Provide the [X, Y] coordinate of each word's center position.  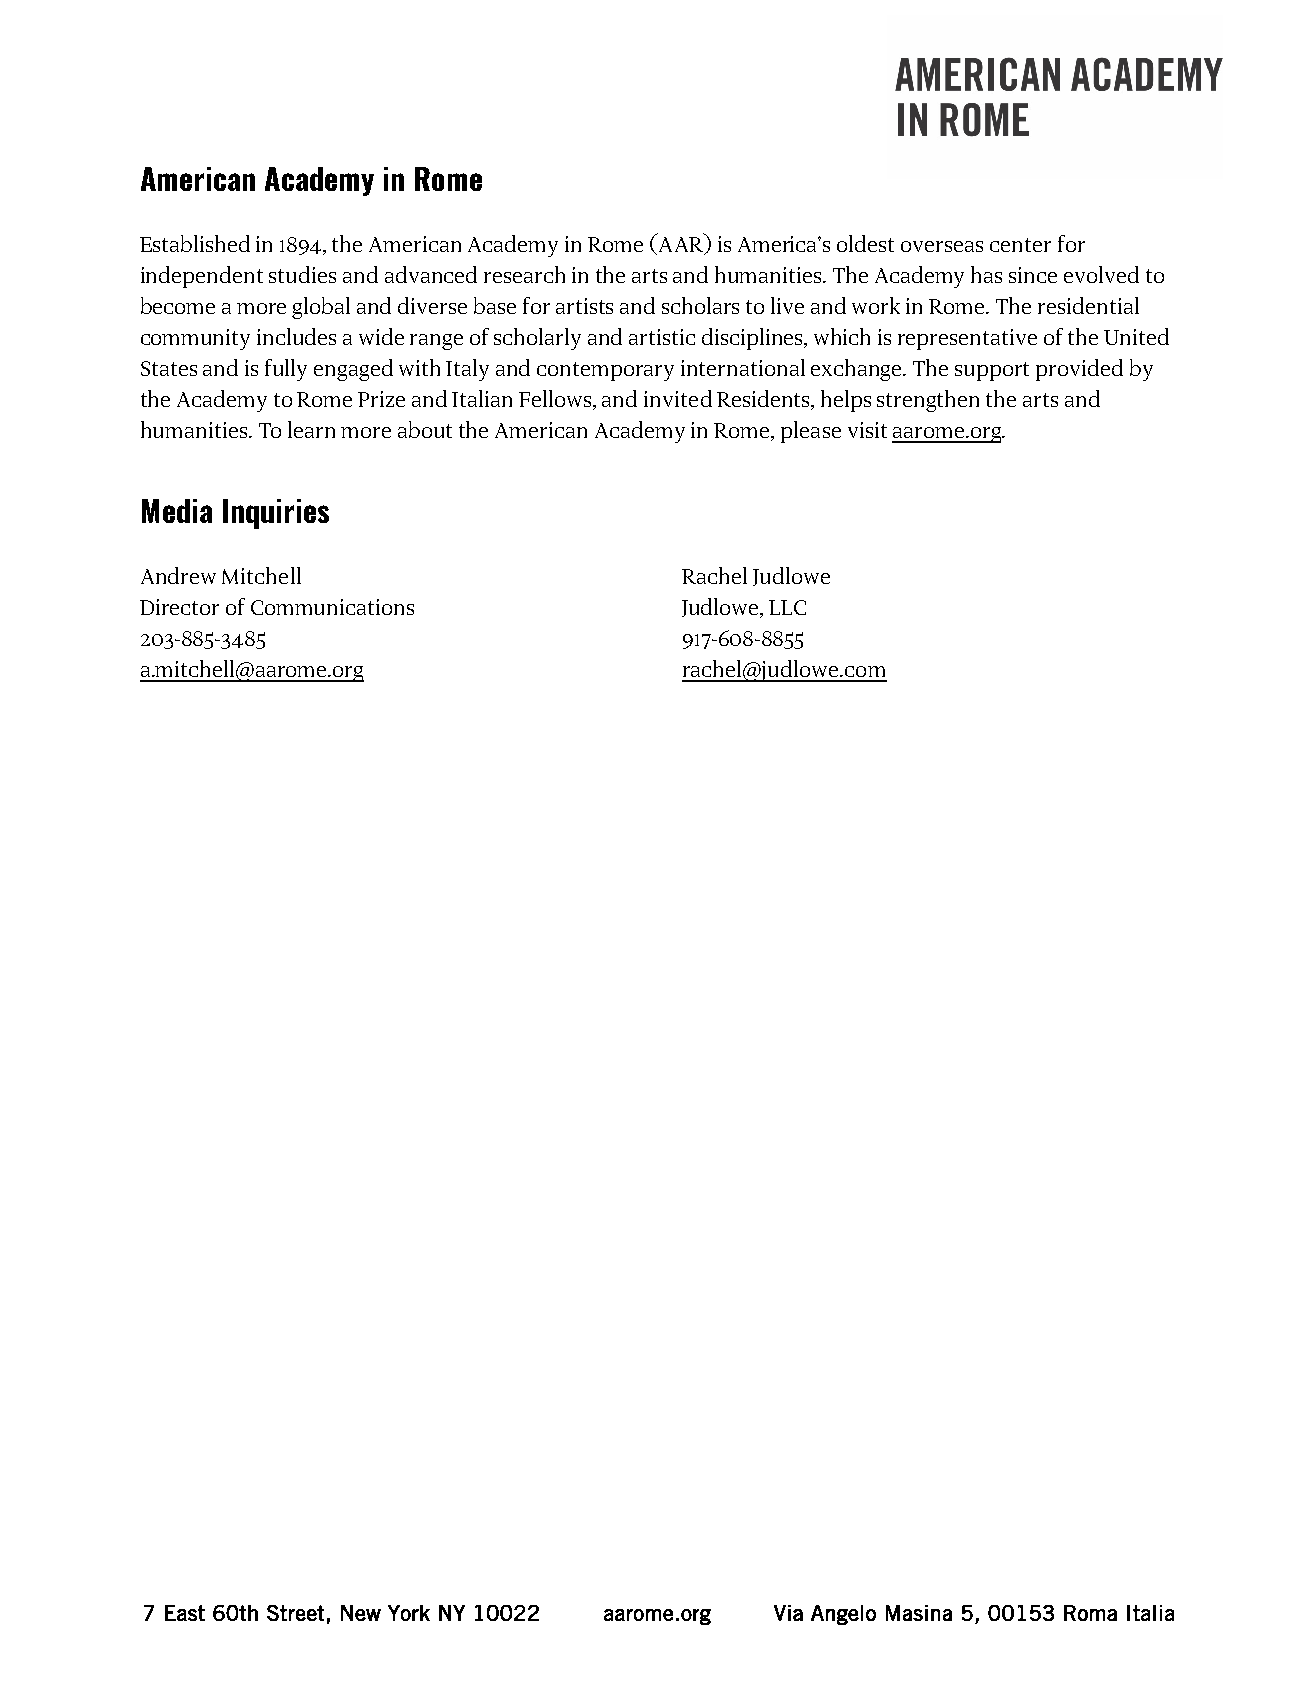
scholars [700, 305]
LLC [787, 607]
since [1033, 275]
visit [867, 430]
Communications [332, 607]
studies [302, 274]
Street [295, 1613]
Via [788, 1613]
